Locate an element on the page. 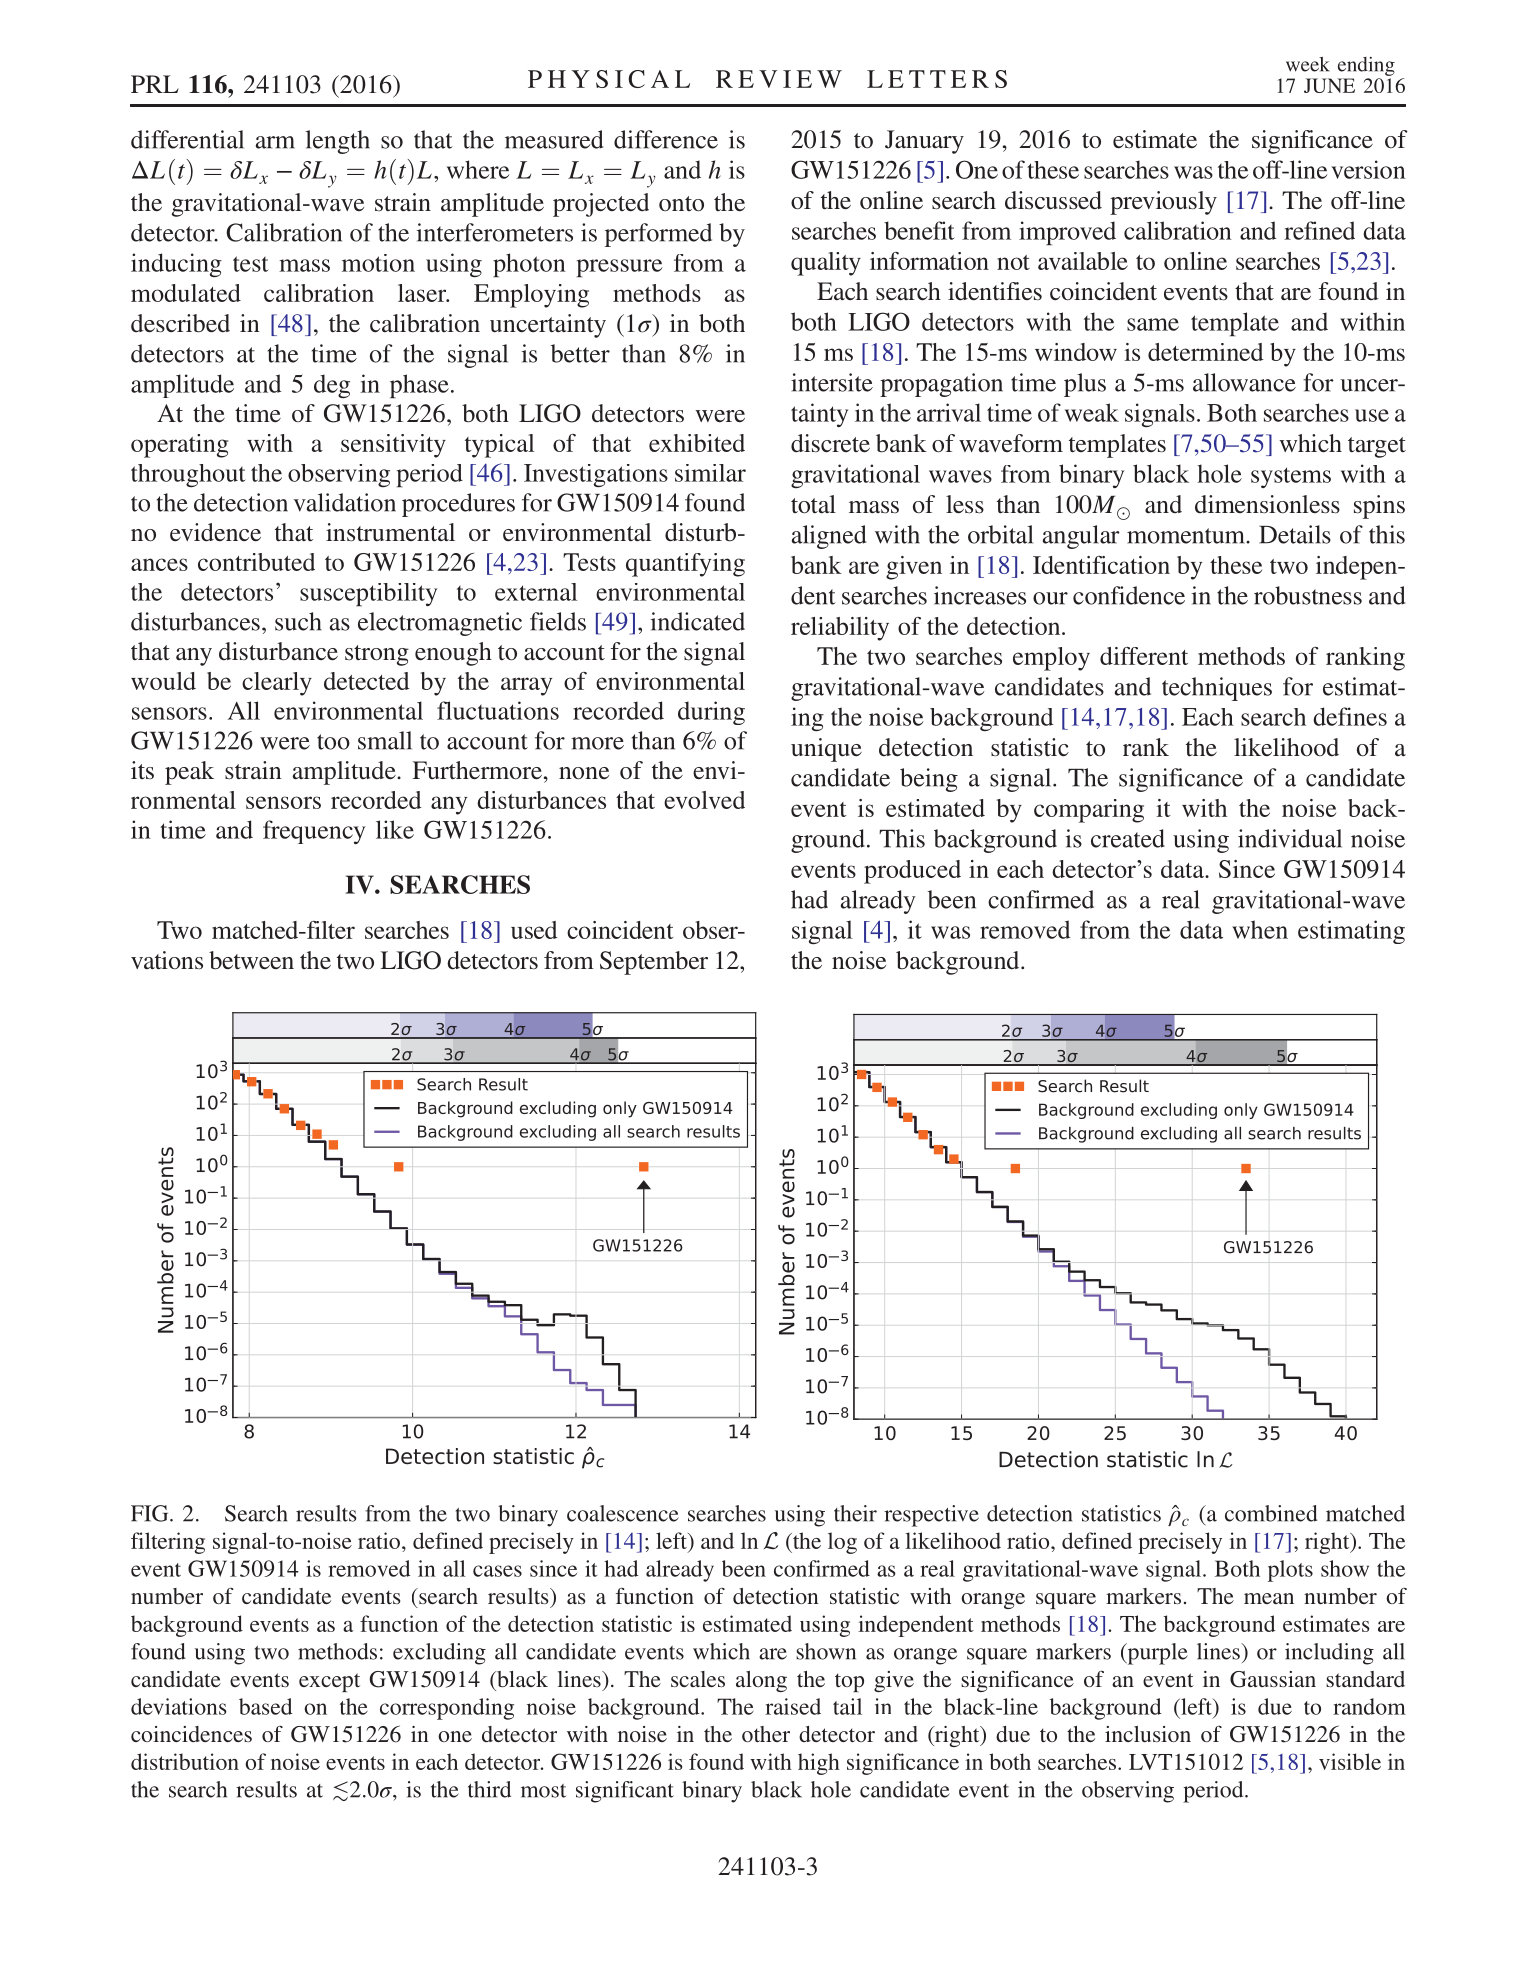 The width and height of the page is (1536, 1988). week is located at coordinates (1308, 64).
